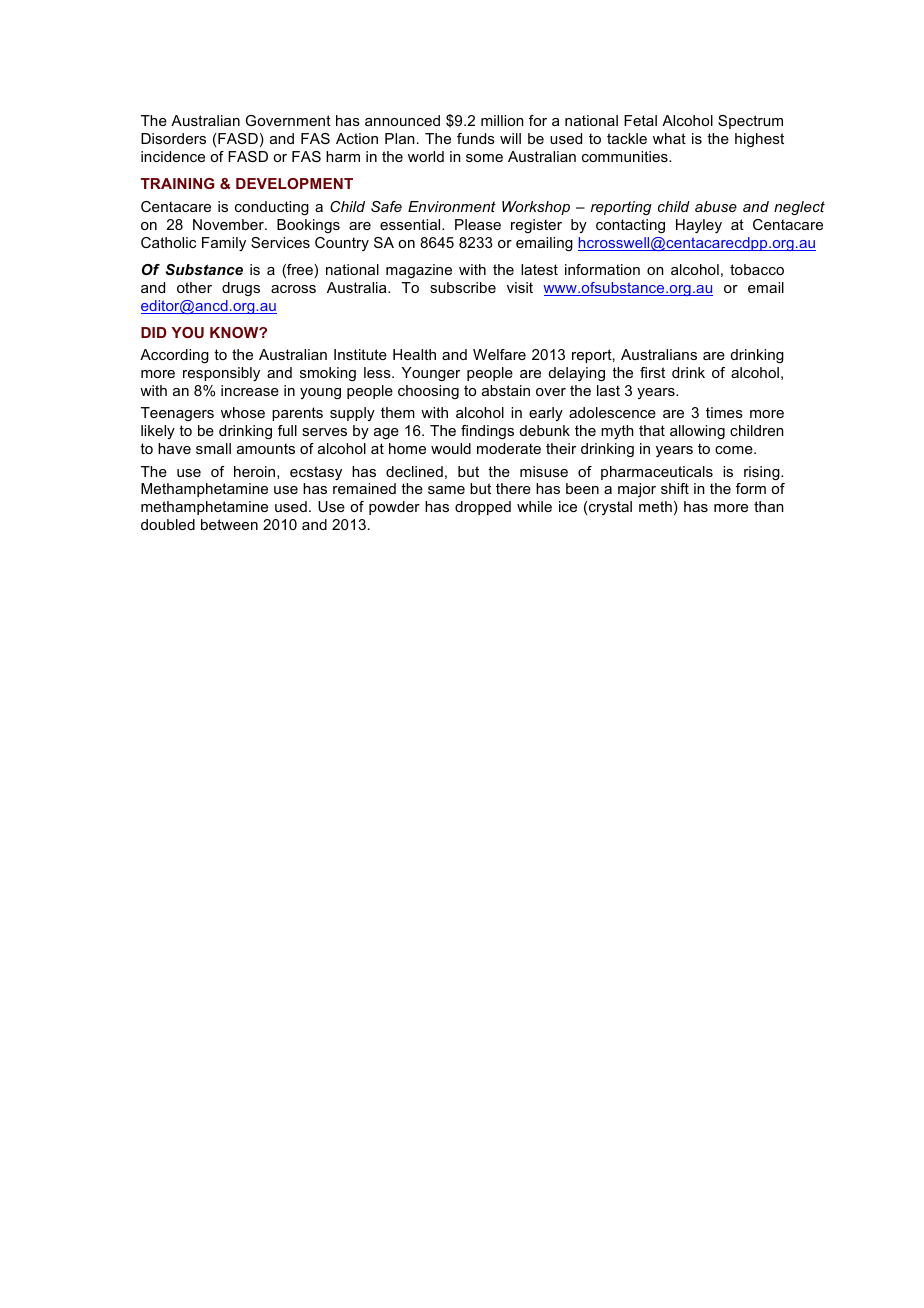 The image size is (924, 1308). Describe the element at coordinates (483, 508) in the screenshot. I see `dropped` at that location.
